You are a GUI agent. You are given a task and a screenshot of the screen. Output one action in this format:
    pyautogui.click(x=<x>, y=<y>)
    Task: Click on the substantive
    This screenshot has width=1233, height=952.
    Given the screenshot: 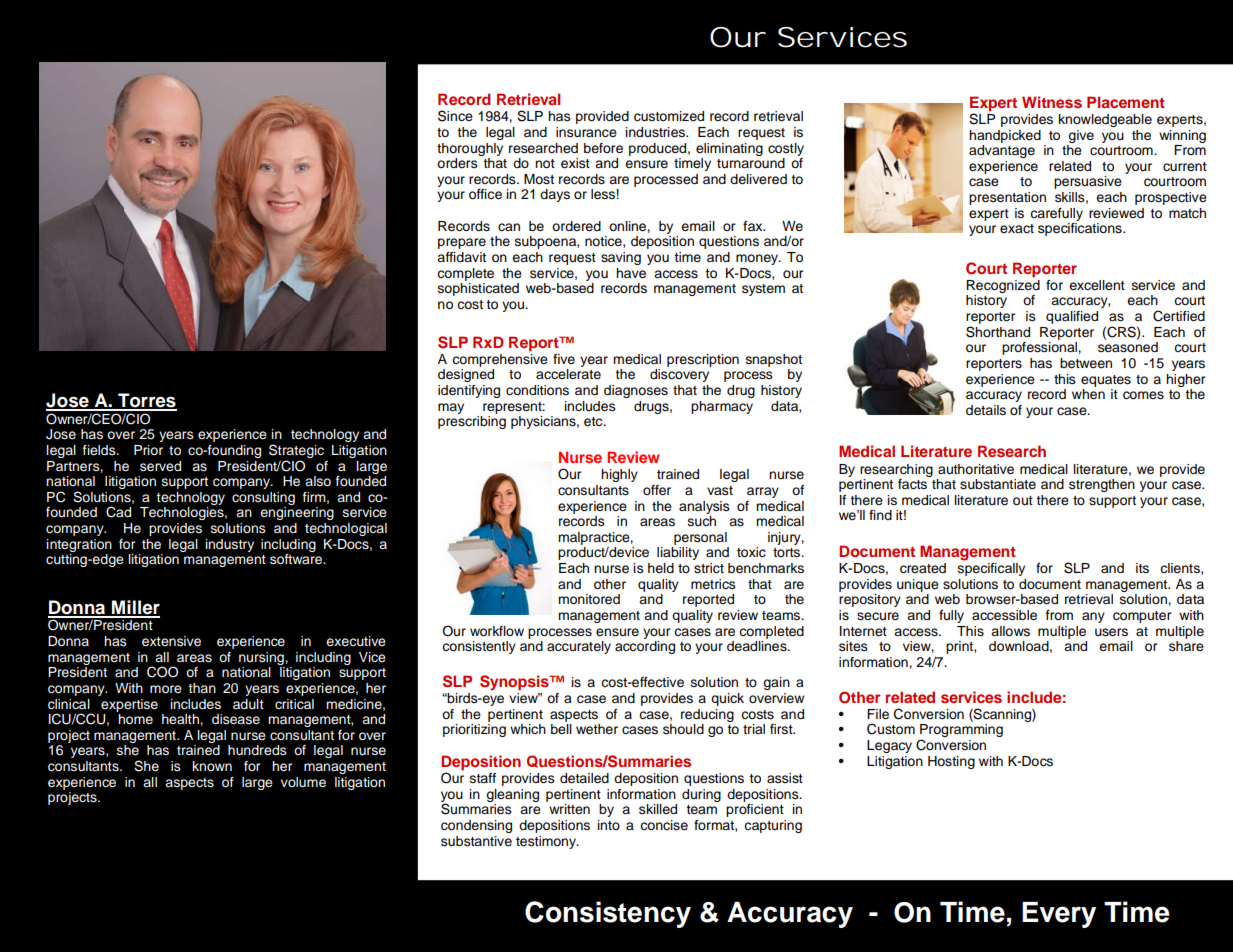 What is the action you would take?
    pyautogui.click(x=476, y=841)
